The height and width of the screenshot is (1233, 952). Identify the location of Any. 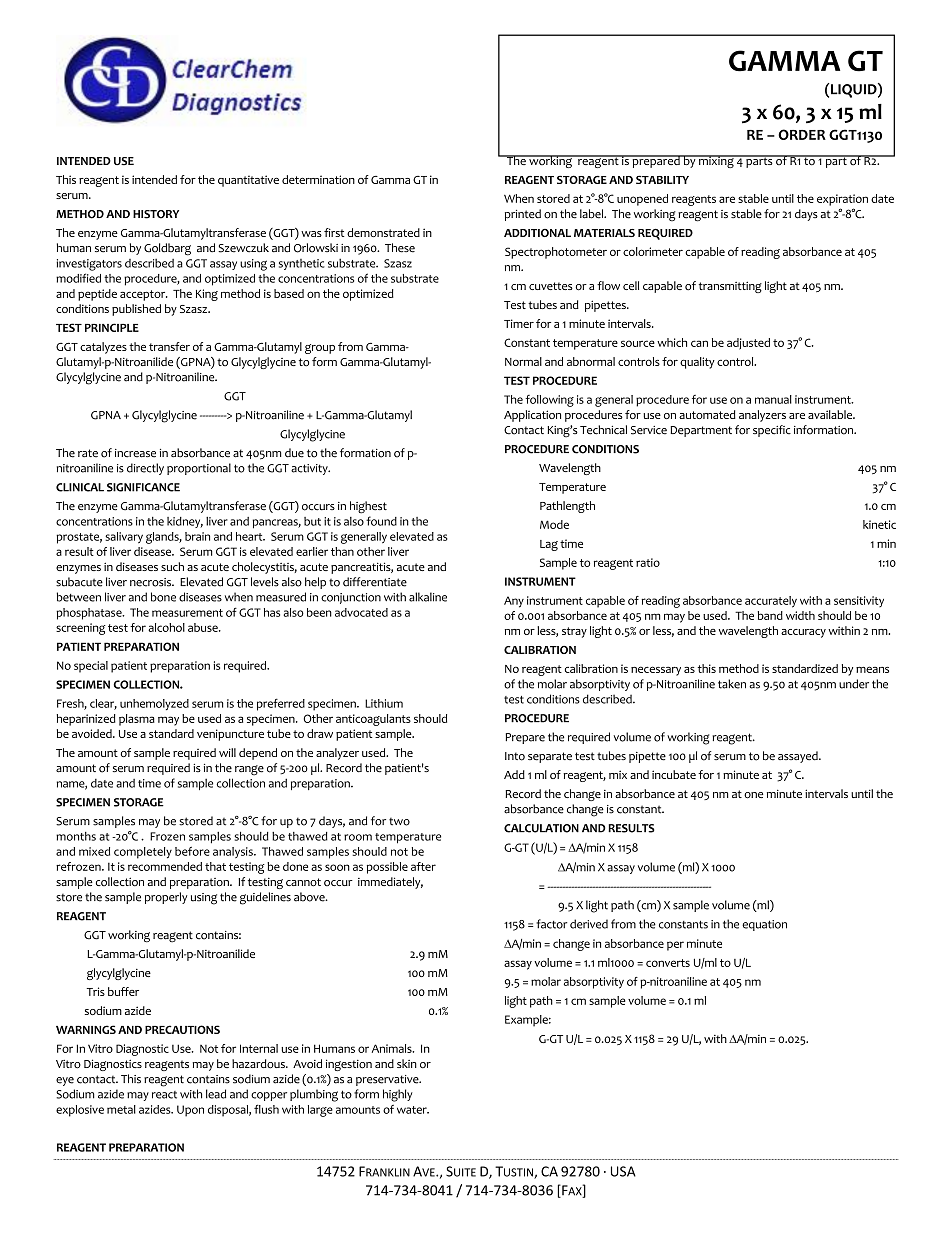
(514, 602).
